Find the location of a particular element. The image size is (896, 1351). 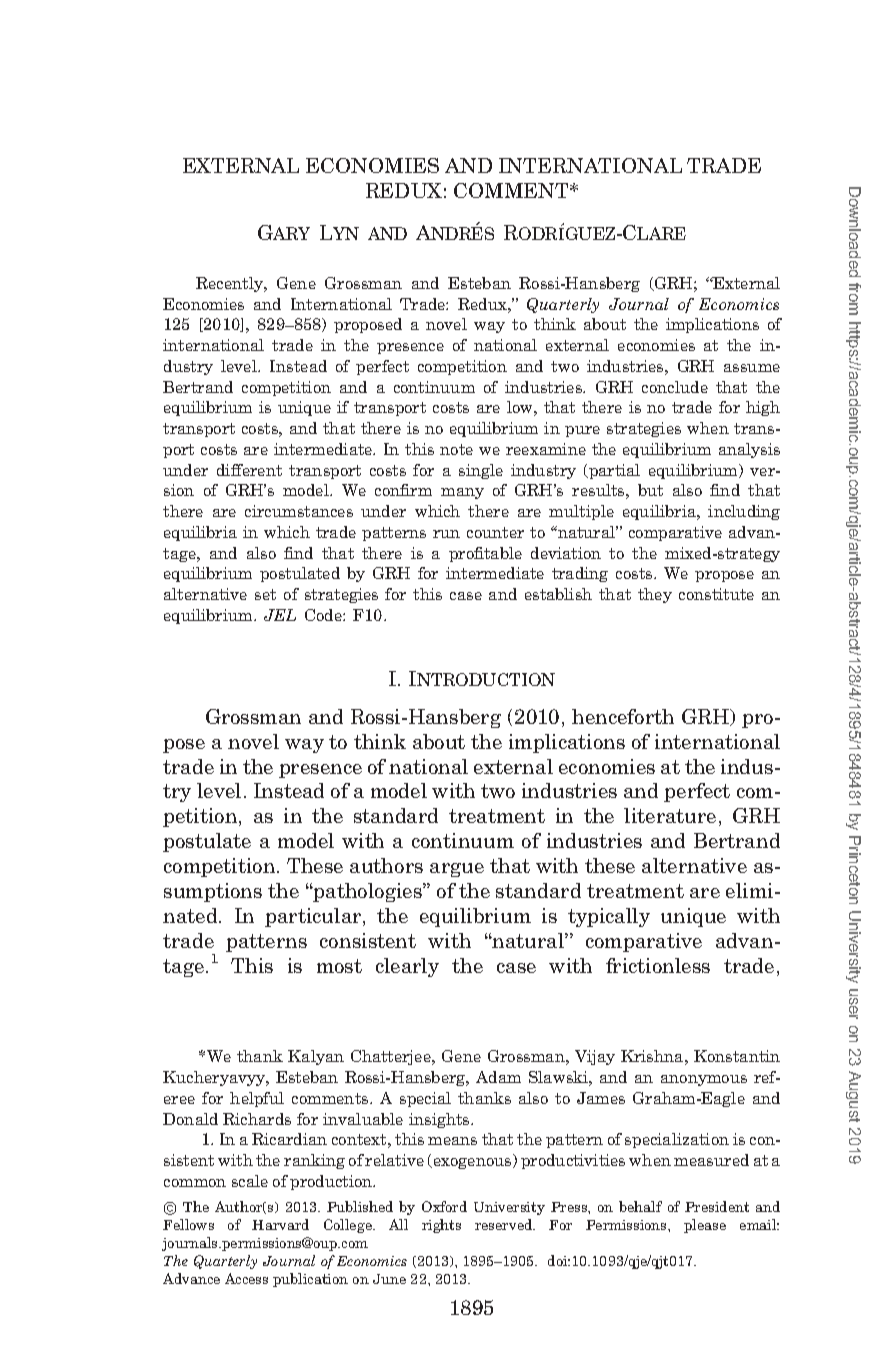

Introduction is located at coordinates (482, 678).
